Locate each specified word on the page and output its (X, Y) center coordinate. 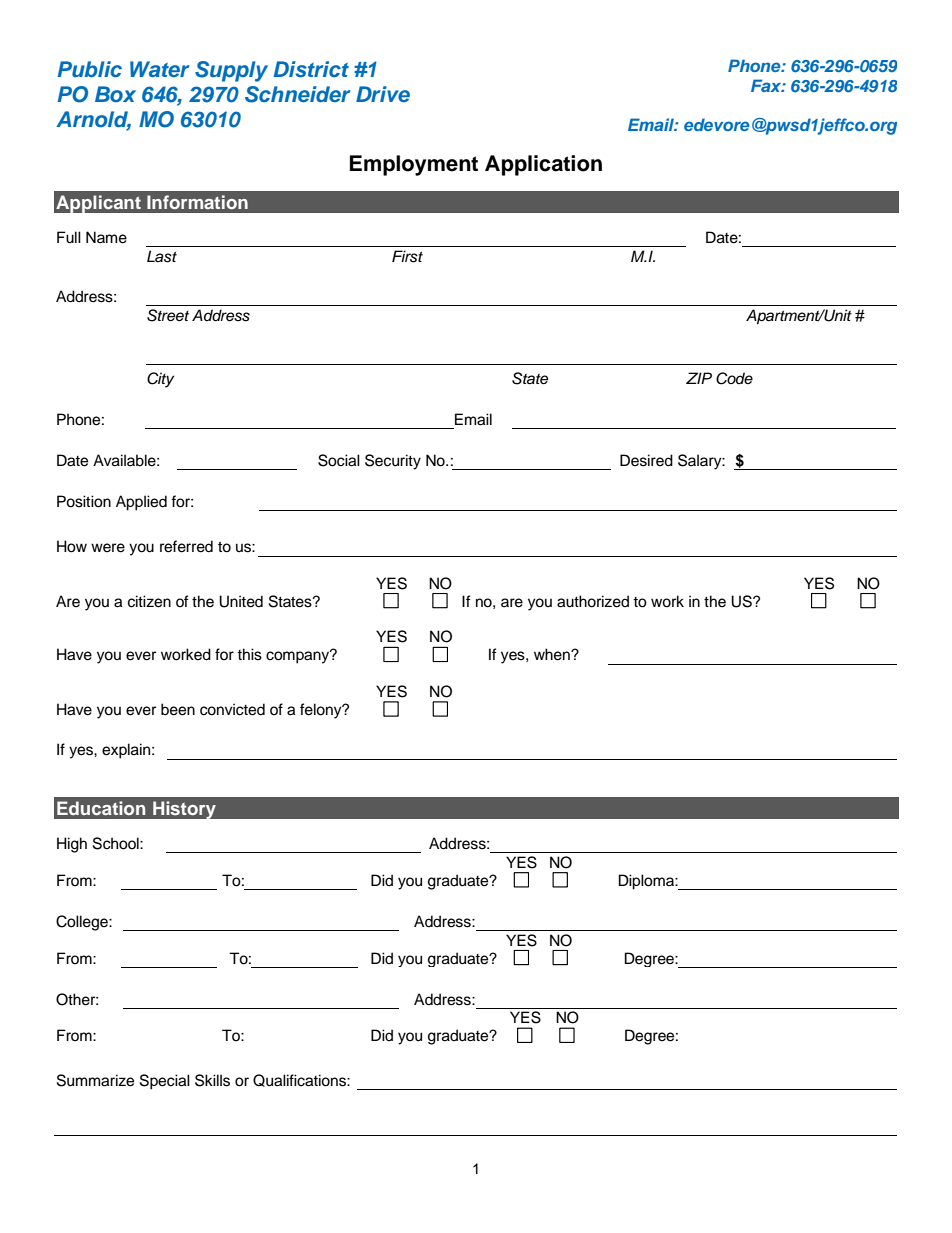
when (553, 654)
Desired (646, 460)
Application (543, 165)
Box (115, 94)
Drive (383, 94)
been (178, 709)
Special (165, 1082)
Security (393, 462)
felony (322, 711)
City (160, 380)
